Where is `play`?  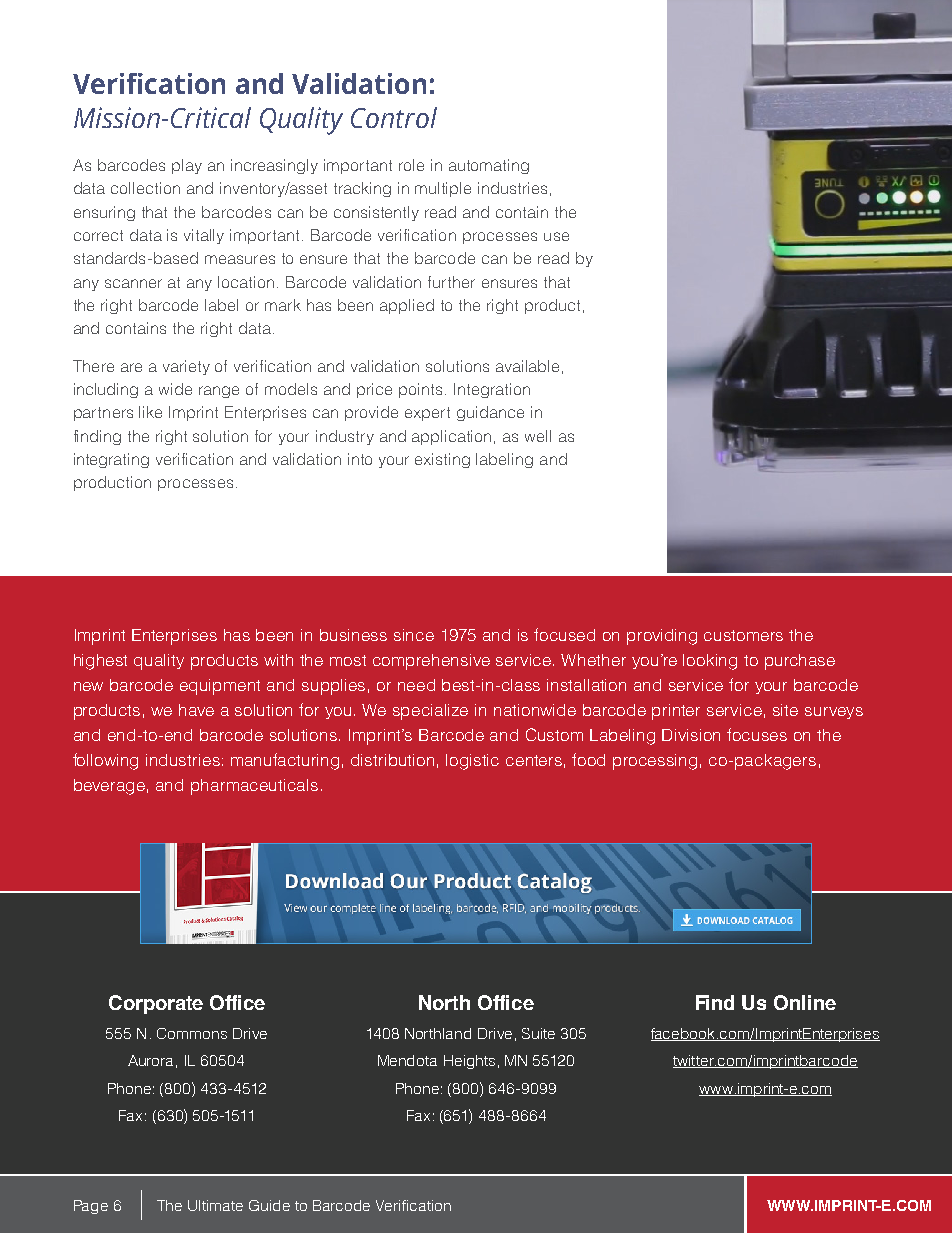 play is located at coordinates (187, 166).
